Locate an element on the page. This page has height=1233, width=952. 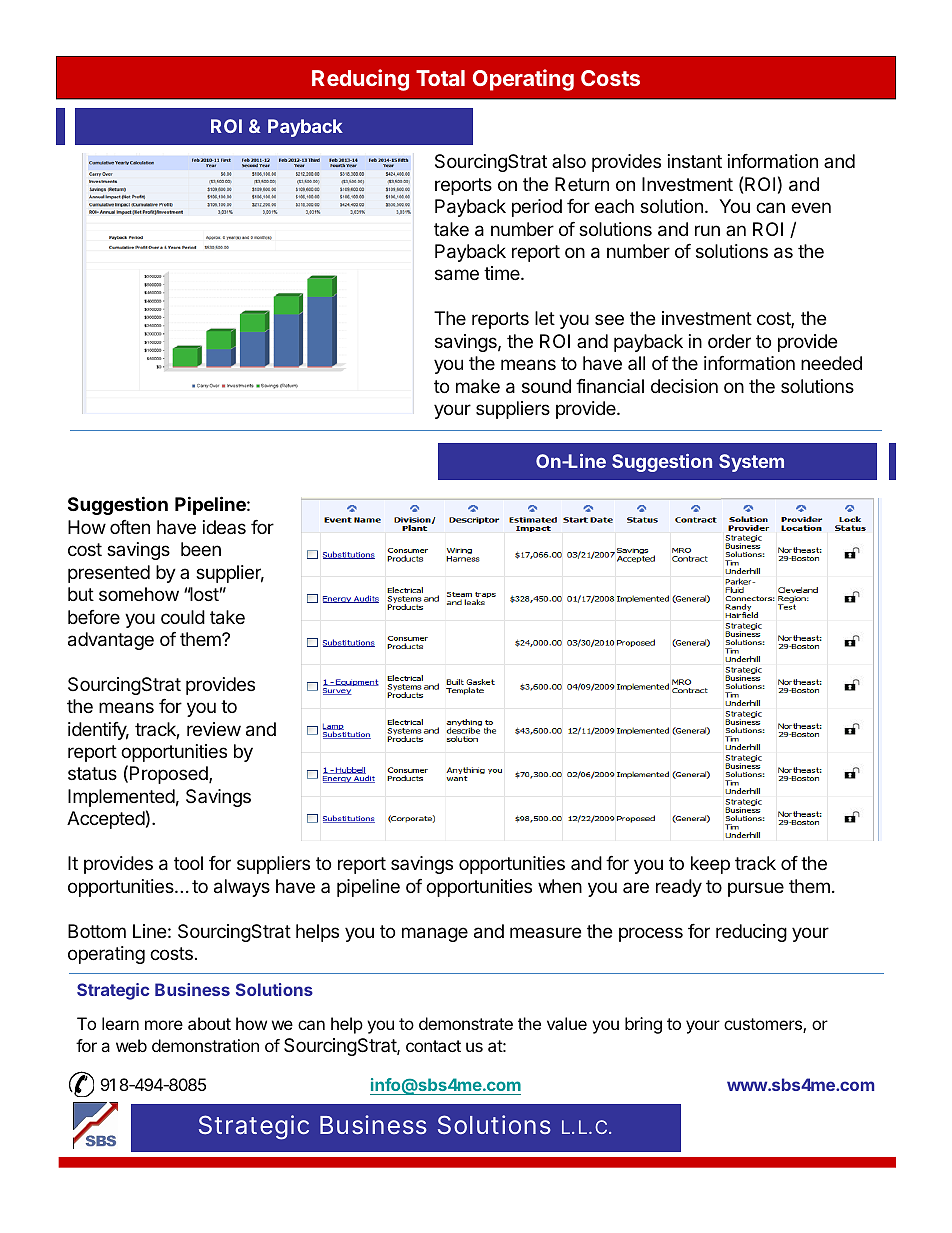
ideas is located at coordinates (224, 527).
